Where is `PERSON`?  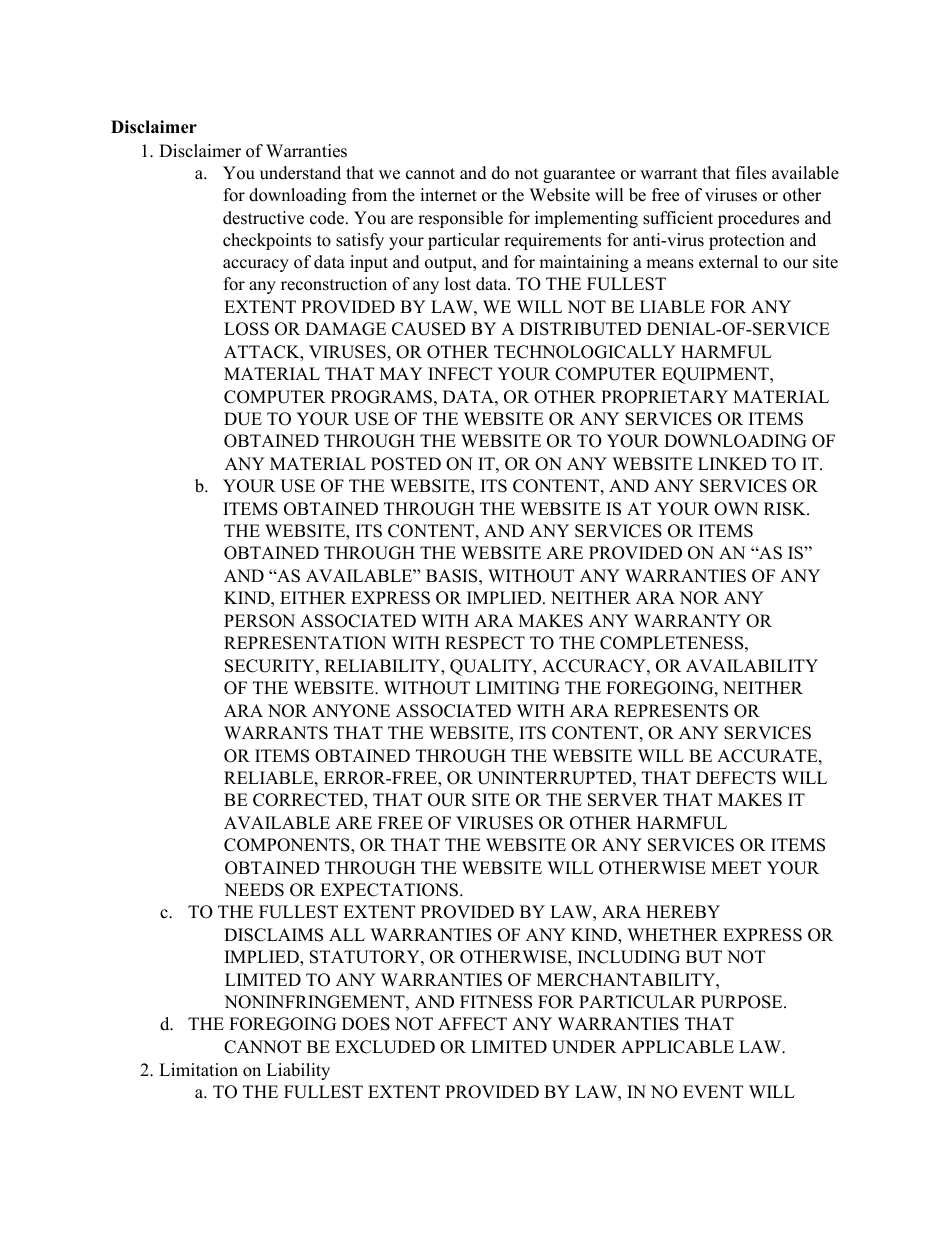
PERSON is located at coordinates (259, 621).
